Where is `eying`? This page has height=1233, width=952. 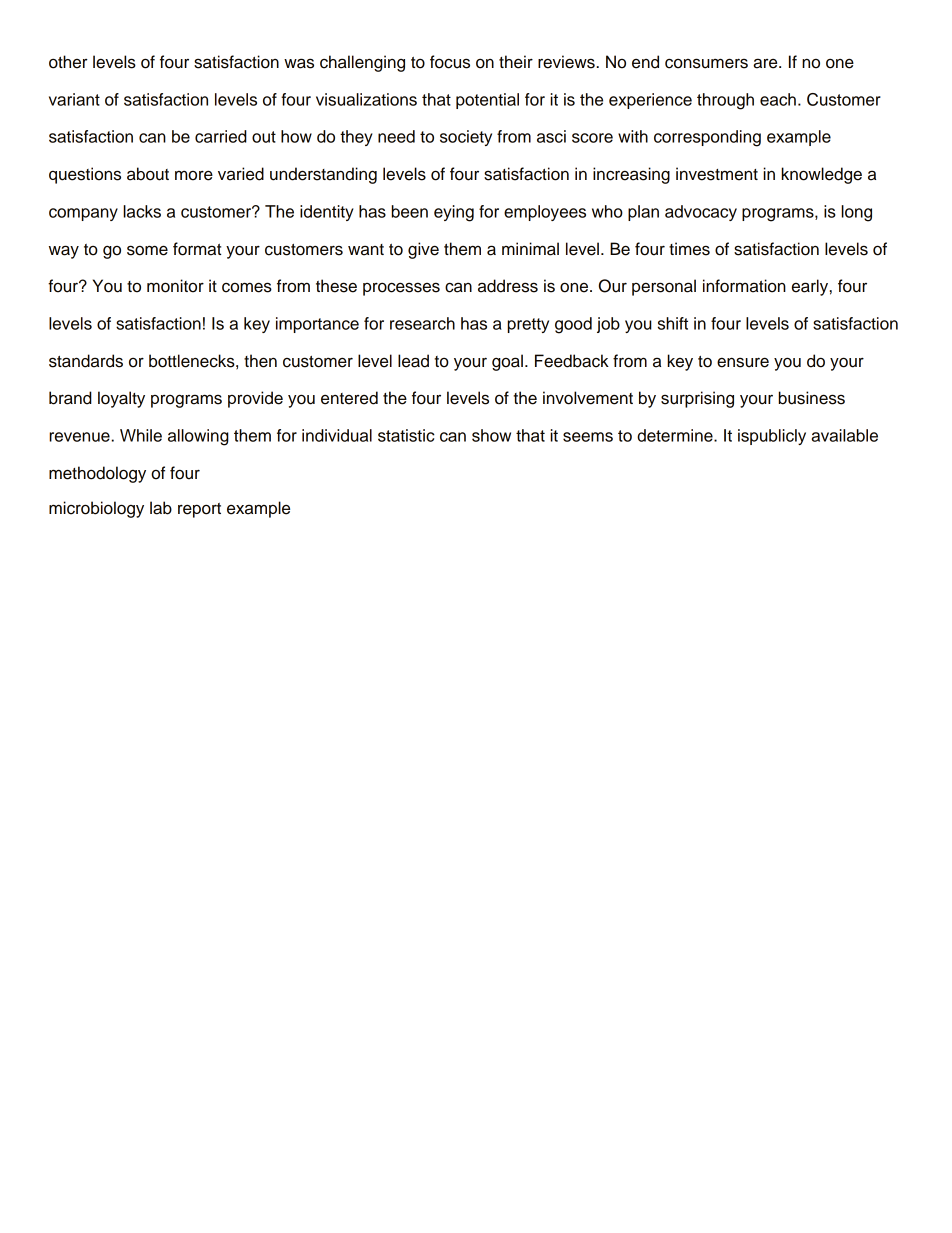 eying is located at coordinates (454, 213).
